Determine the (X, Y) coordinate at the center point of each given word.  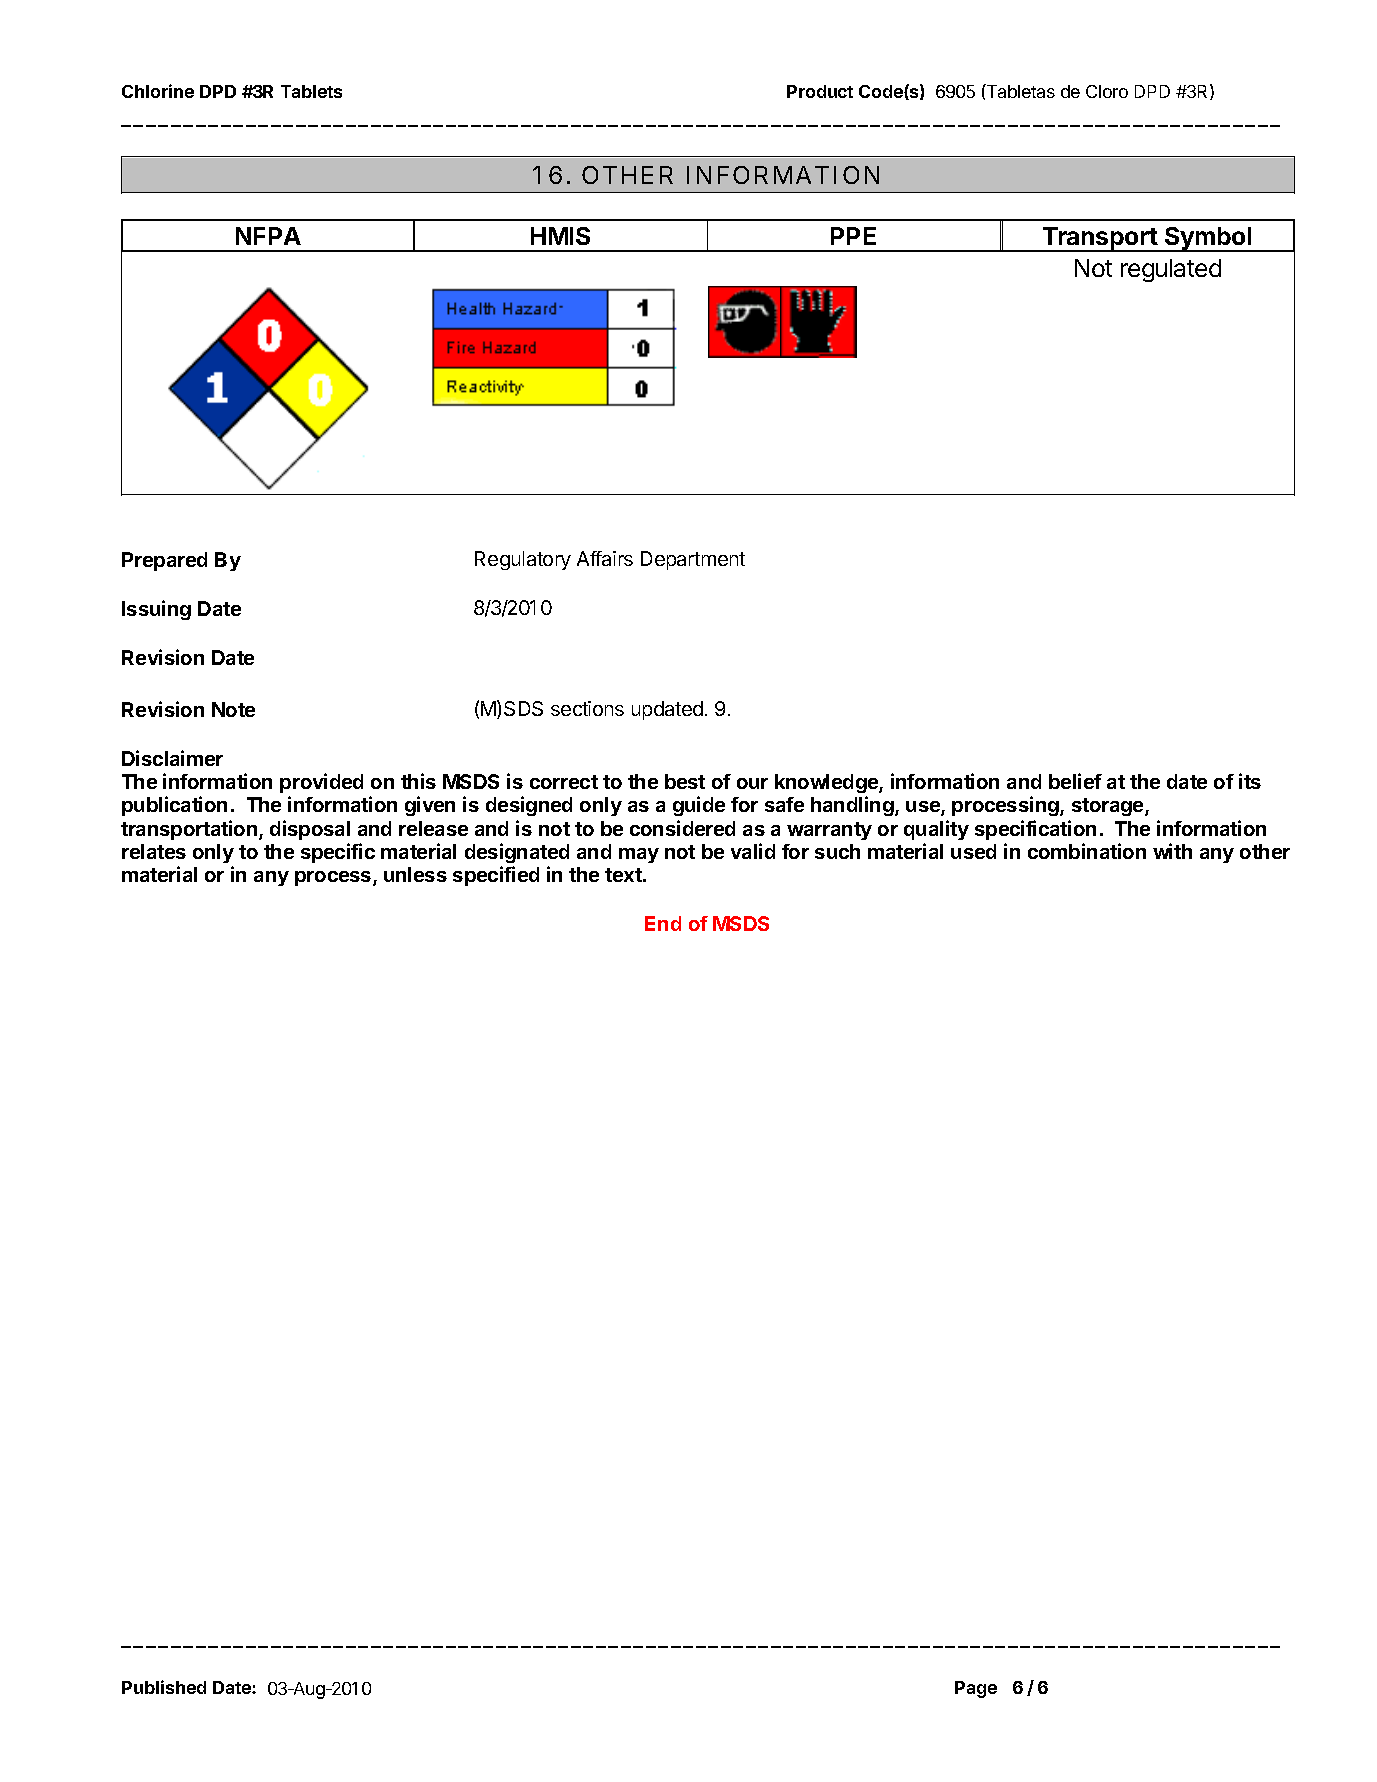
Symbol (1208, 239)
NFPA (268, 236)
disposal (310, 830)
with (1172, 851)
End (663, 923)
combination (1087, 851)
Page (976, 1689)
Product (820, 91)
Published (164, 1687)
